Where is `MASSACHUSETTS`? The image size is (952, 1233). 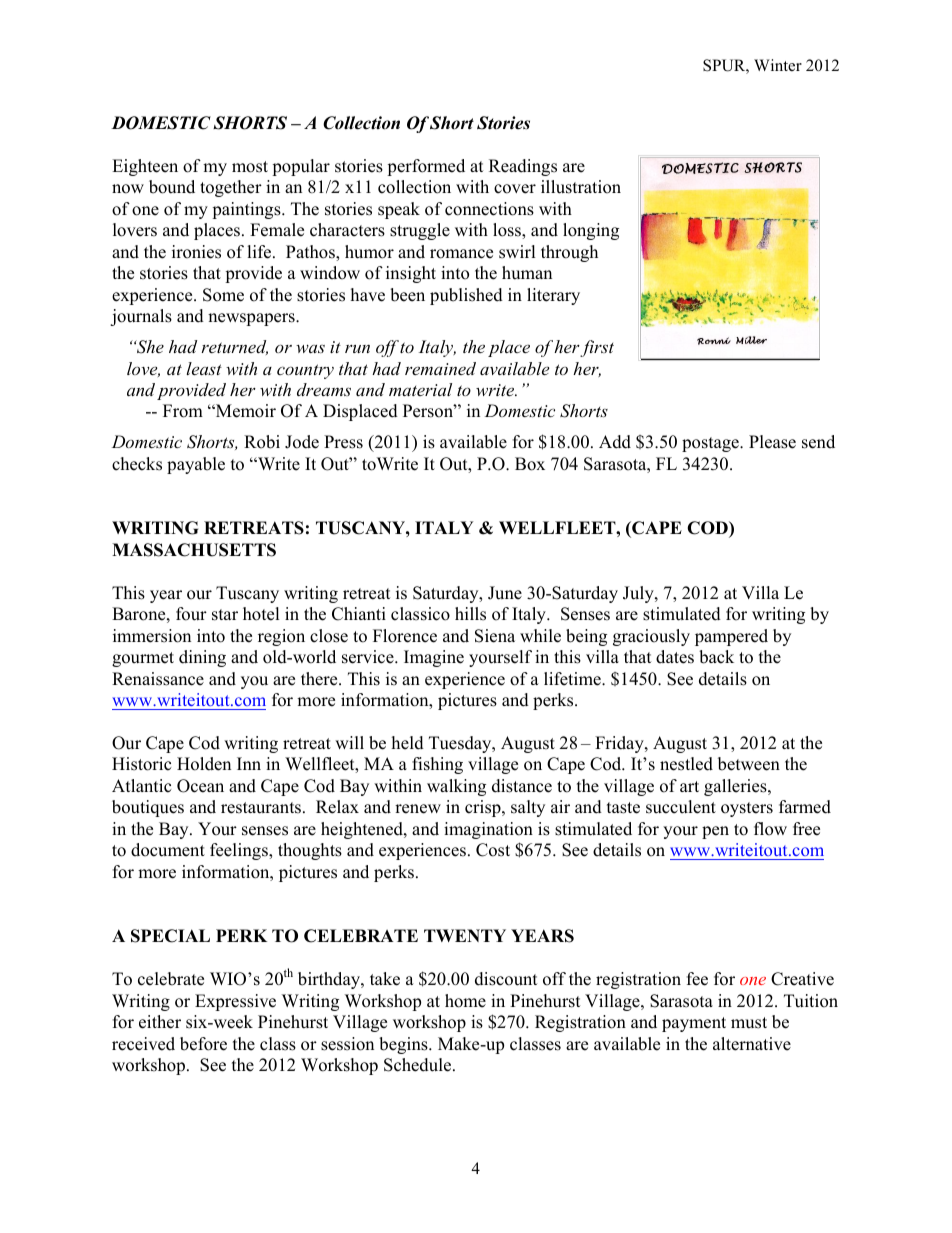 MASSACHUSETTS is located at coordinates (194, 550).
